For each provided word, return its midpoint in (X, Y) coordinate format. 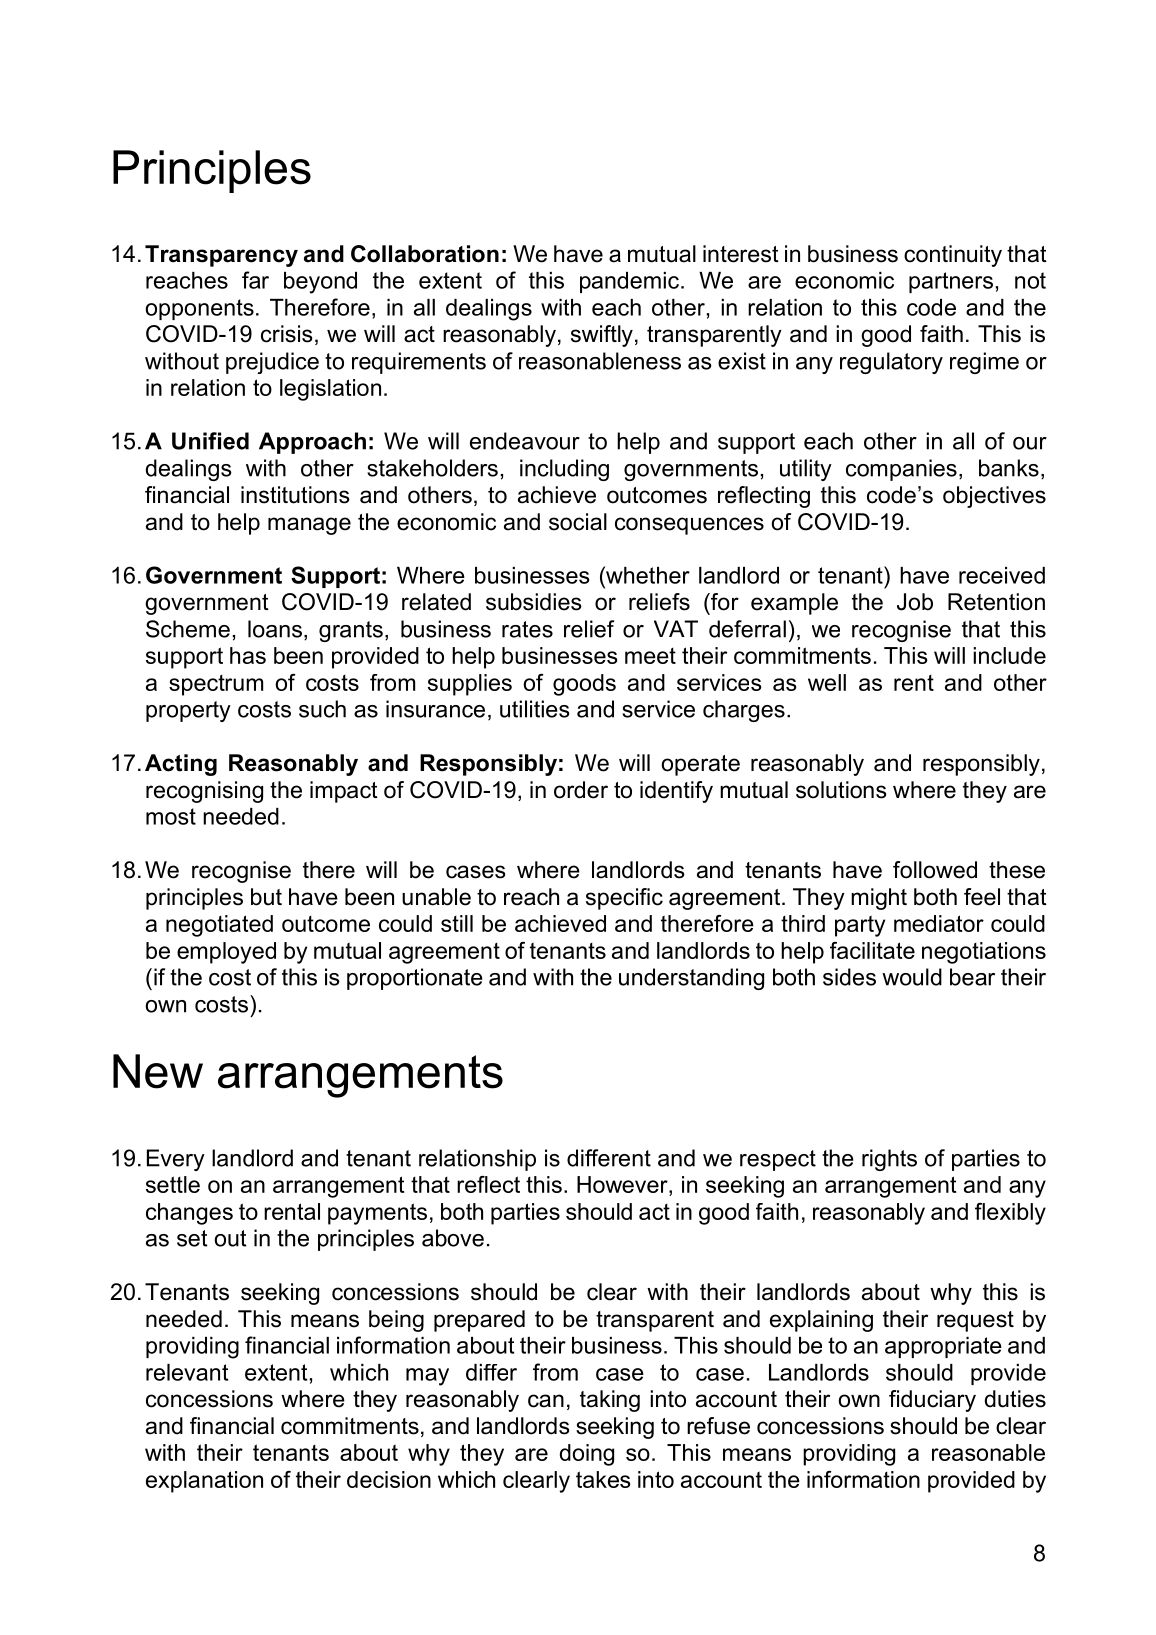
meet (650, 656)
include (1009, 655)
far (255, 280)
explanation (204, 1482)
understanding (691, 979)
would (912, 977)
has (248, 655)
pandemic (629, 282)
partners (951, 282)
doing (587, 1455)
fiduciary (932, 1401)
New (158, 1071)
